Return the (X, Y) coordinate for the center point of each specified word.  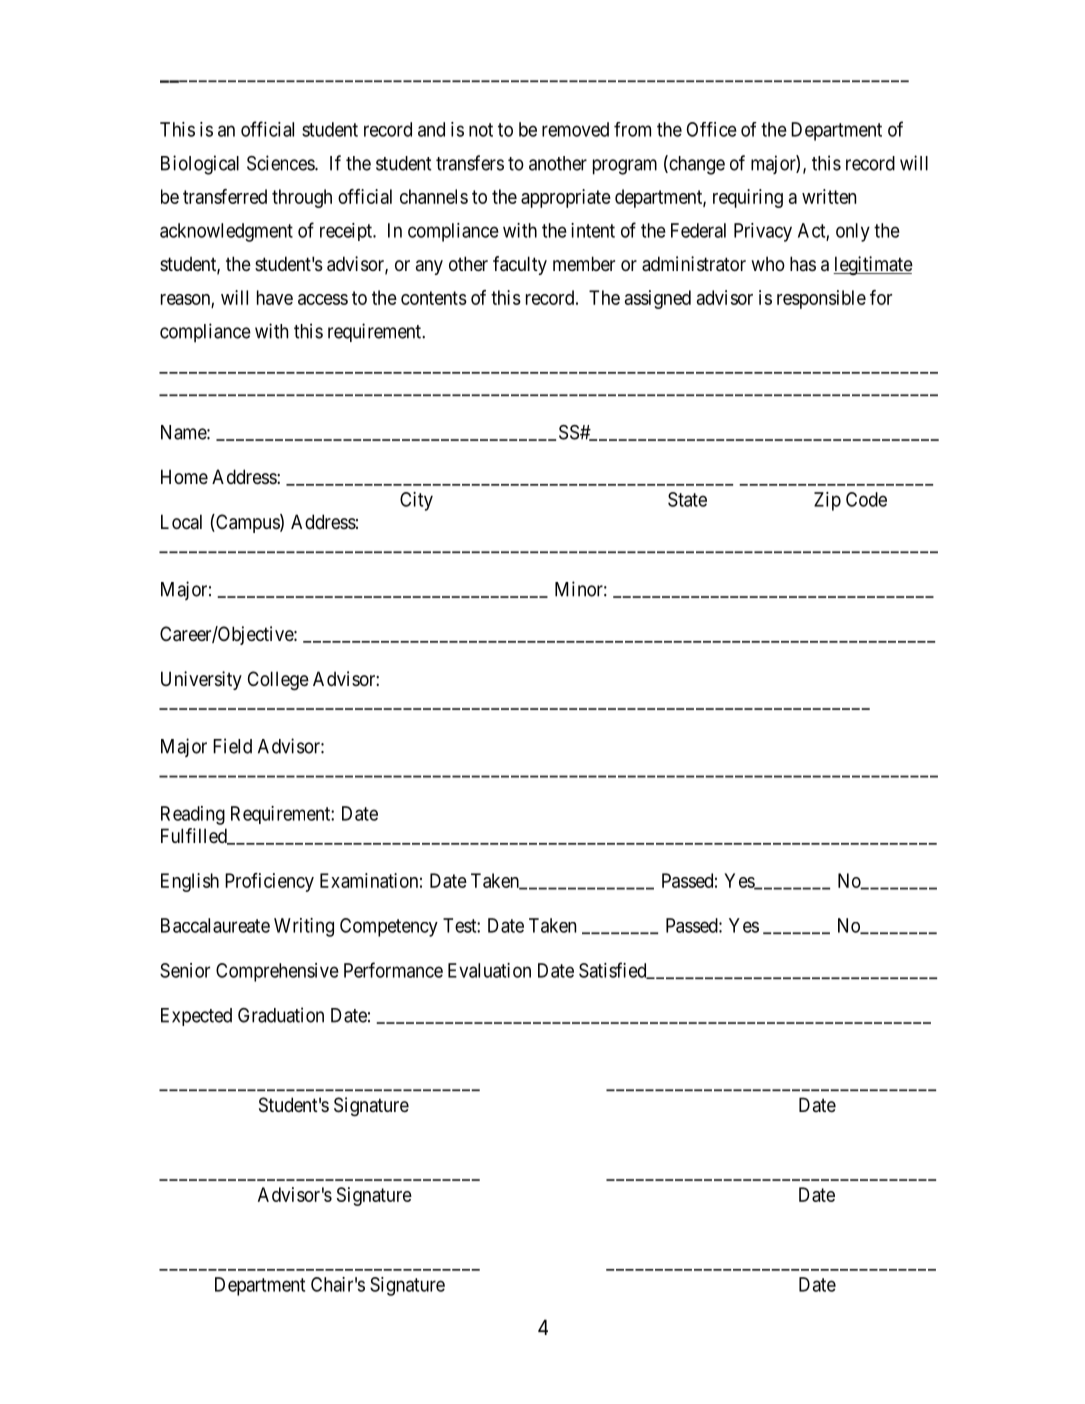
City (416, 501)
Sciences (281, 163)
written (829, 196)
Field (232, 746)
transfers (470, 163)
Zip (827, 501)
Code (866, 499)
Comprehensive (277, 972)
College (278, 680)
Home (184, 476)
